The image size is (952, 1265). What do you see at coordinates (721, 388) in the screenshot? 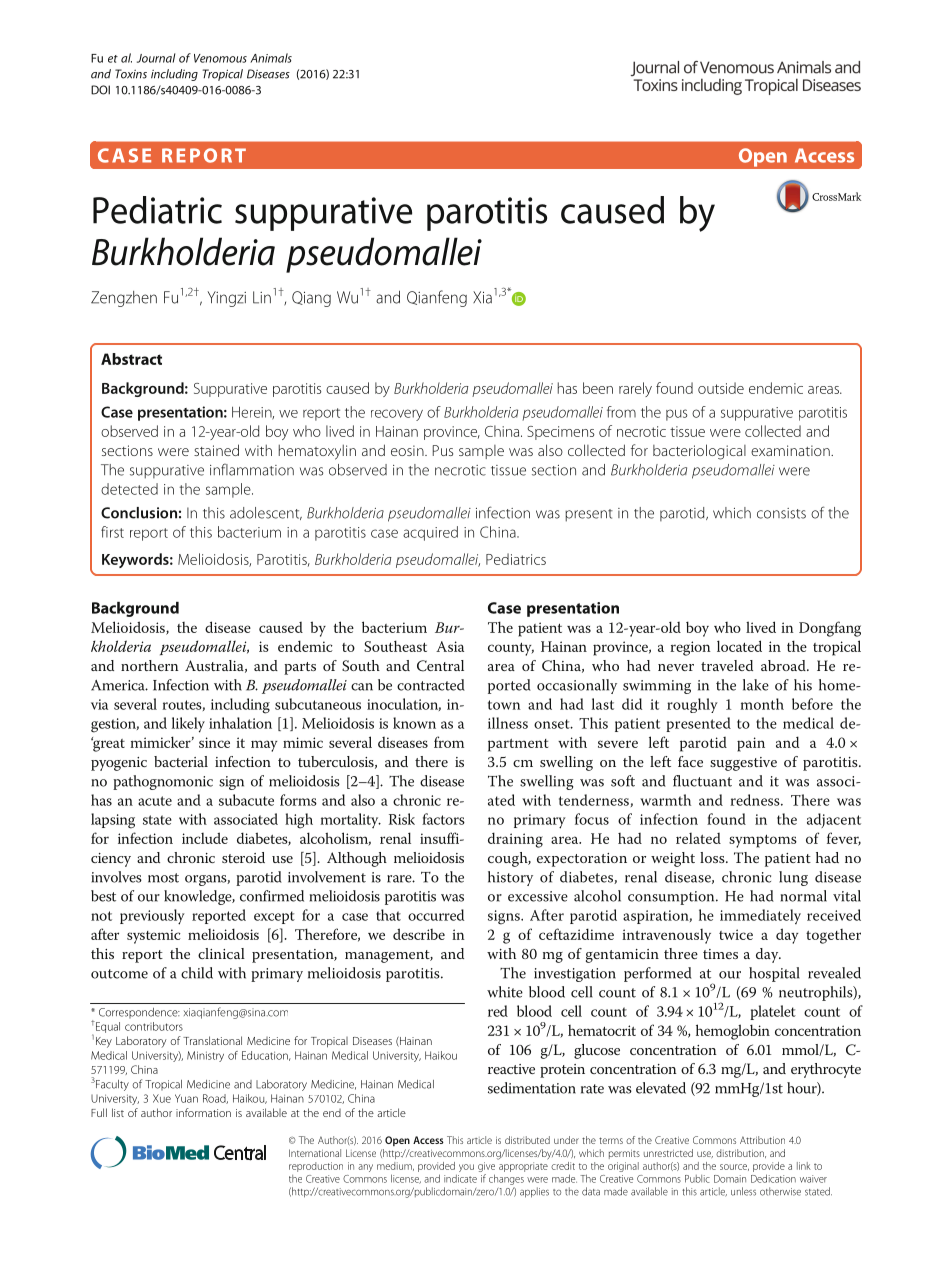
I see `outside` at bounding box center [721, 388].
